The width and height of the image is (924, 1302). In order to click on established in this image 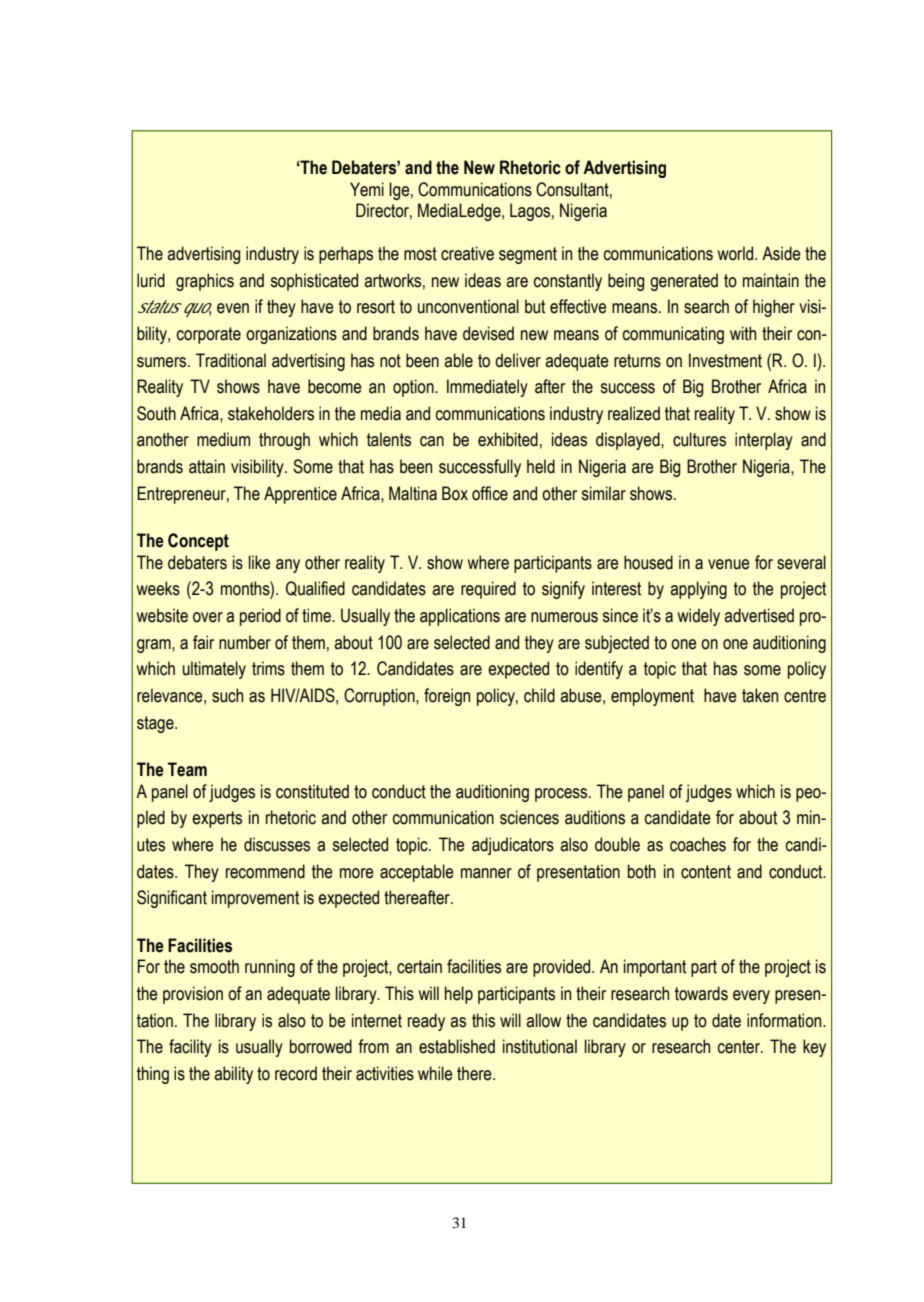, I will do `click(457, 1046)`.
